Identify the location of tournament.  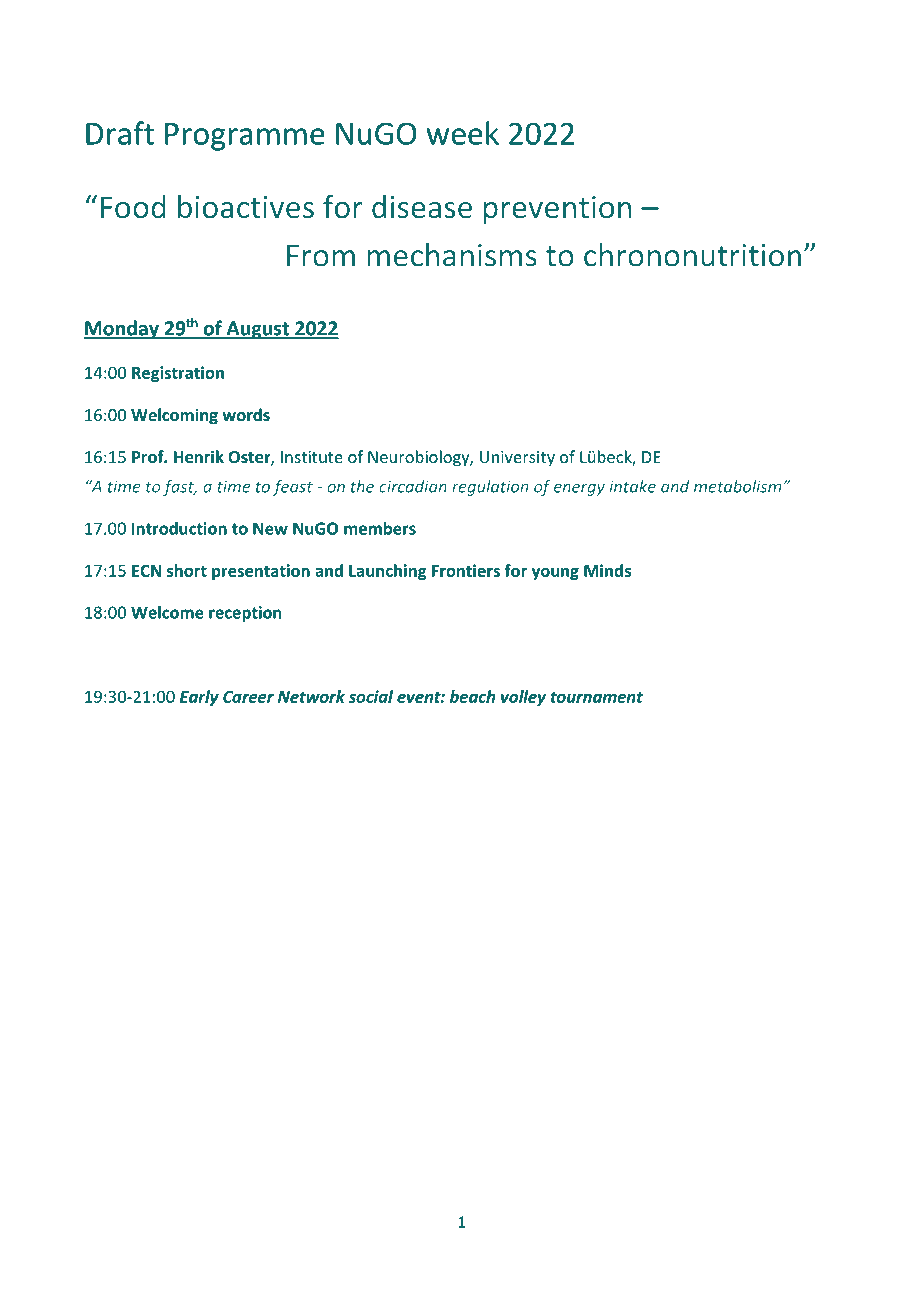
(597, 697).
